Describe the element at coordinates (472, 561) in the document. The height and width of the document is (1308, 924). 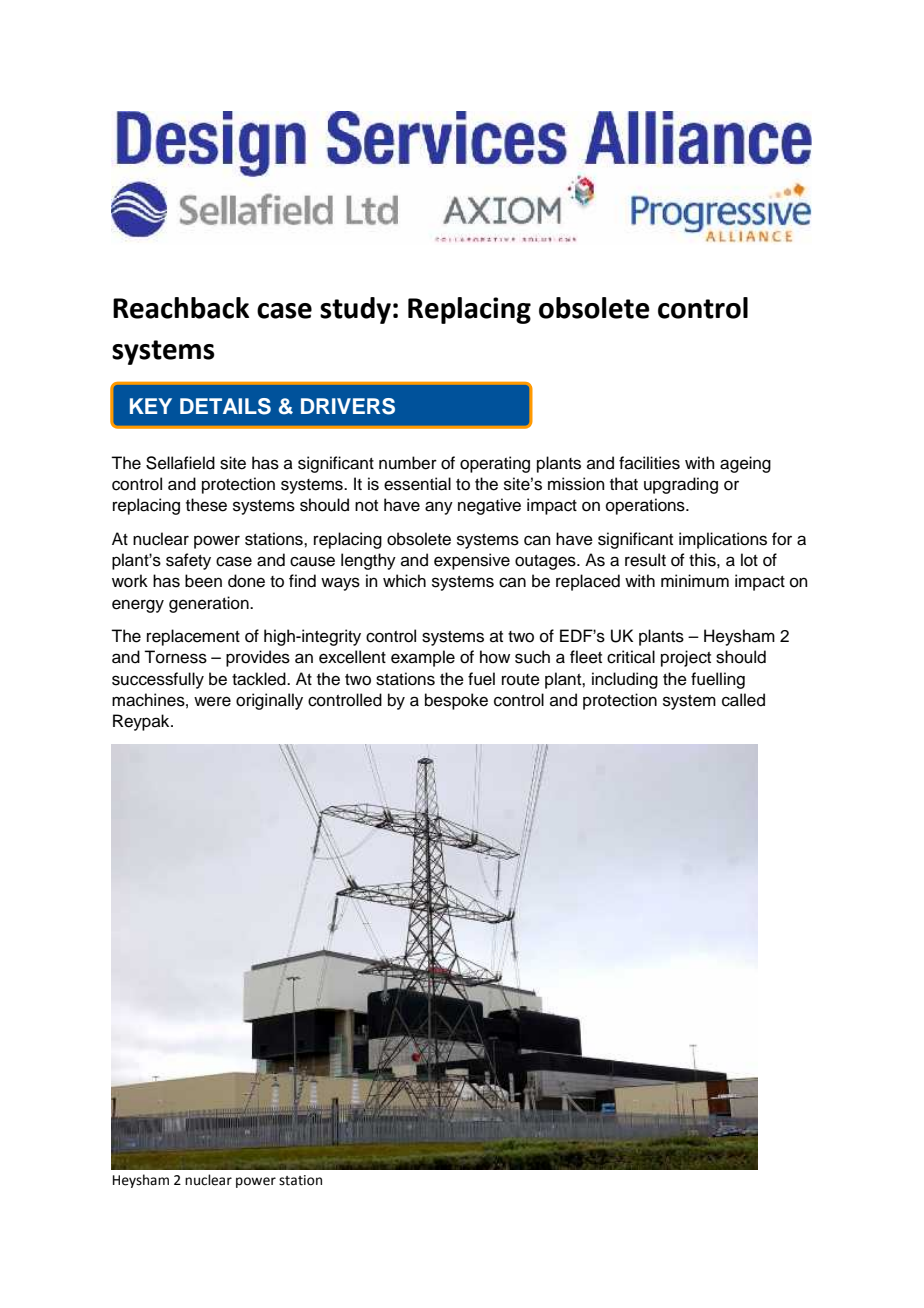
I see `expensive` at that location.
